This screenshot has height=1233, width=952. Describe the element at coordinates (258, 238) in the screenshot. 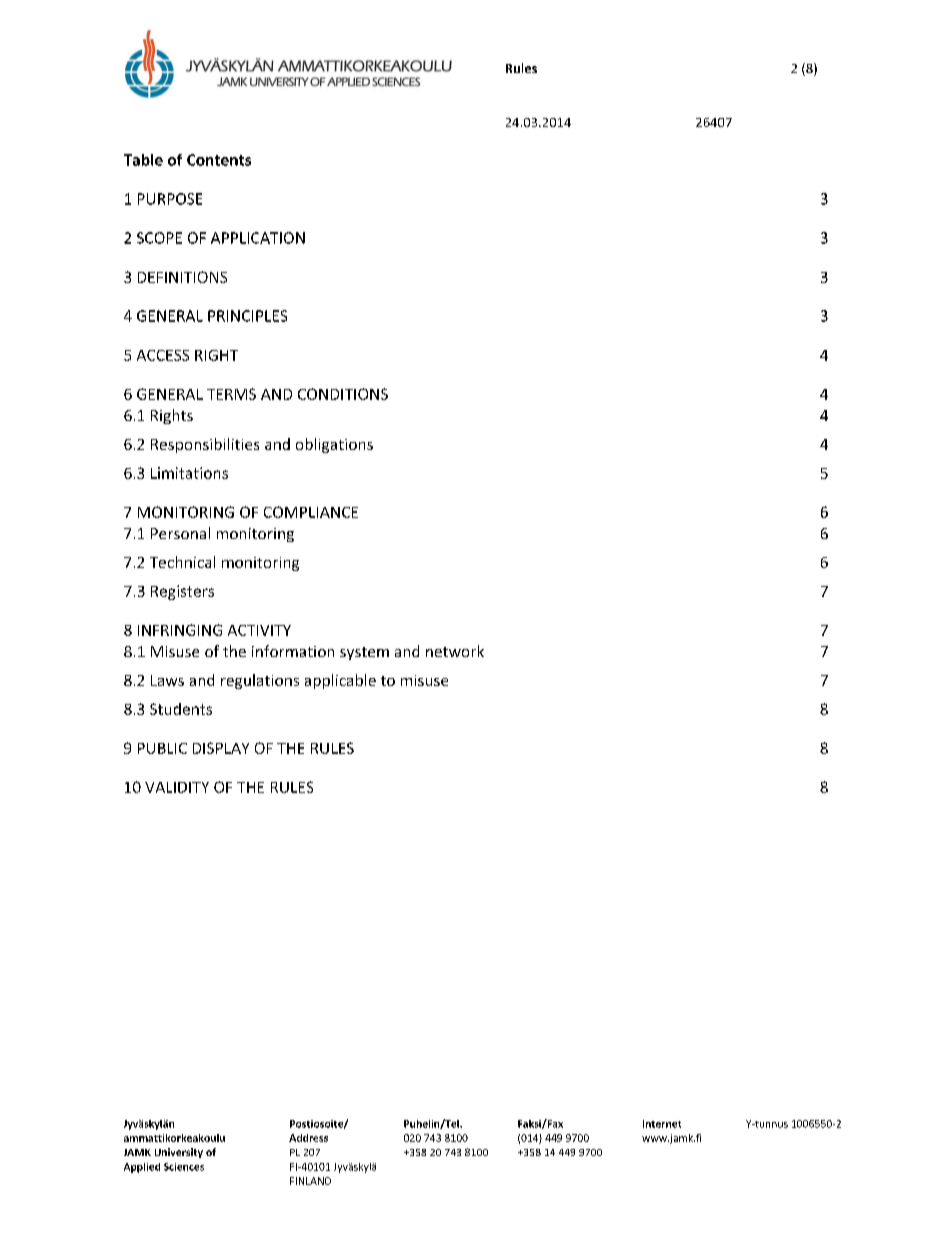

I see `APPLICATION` at that location.
